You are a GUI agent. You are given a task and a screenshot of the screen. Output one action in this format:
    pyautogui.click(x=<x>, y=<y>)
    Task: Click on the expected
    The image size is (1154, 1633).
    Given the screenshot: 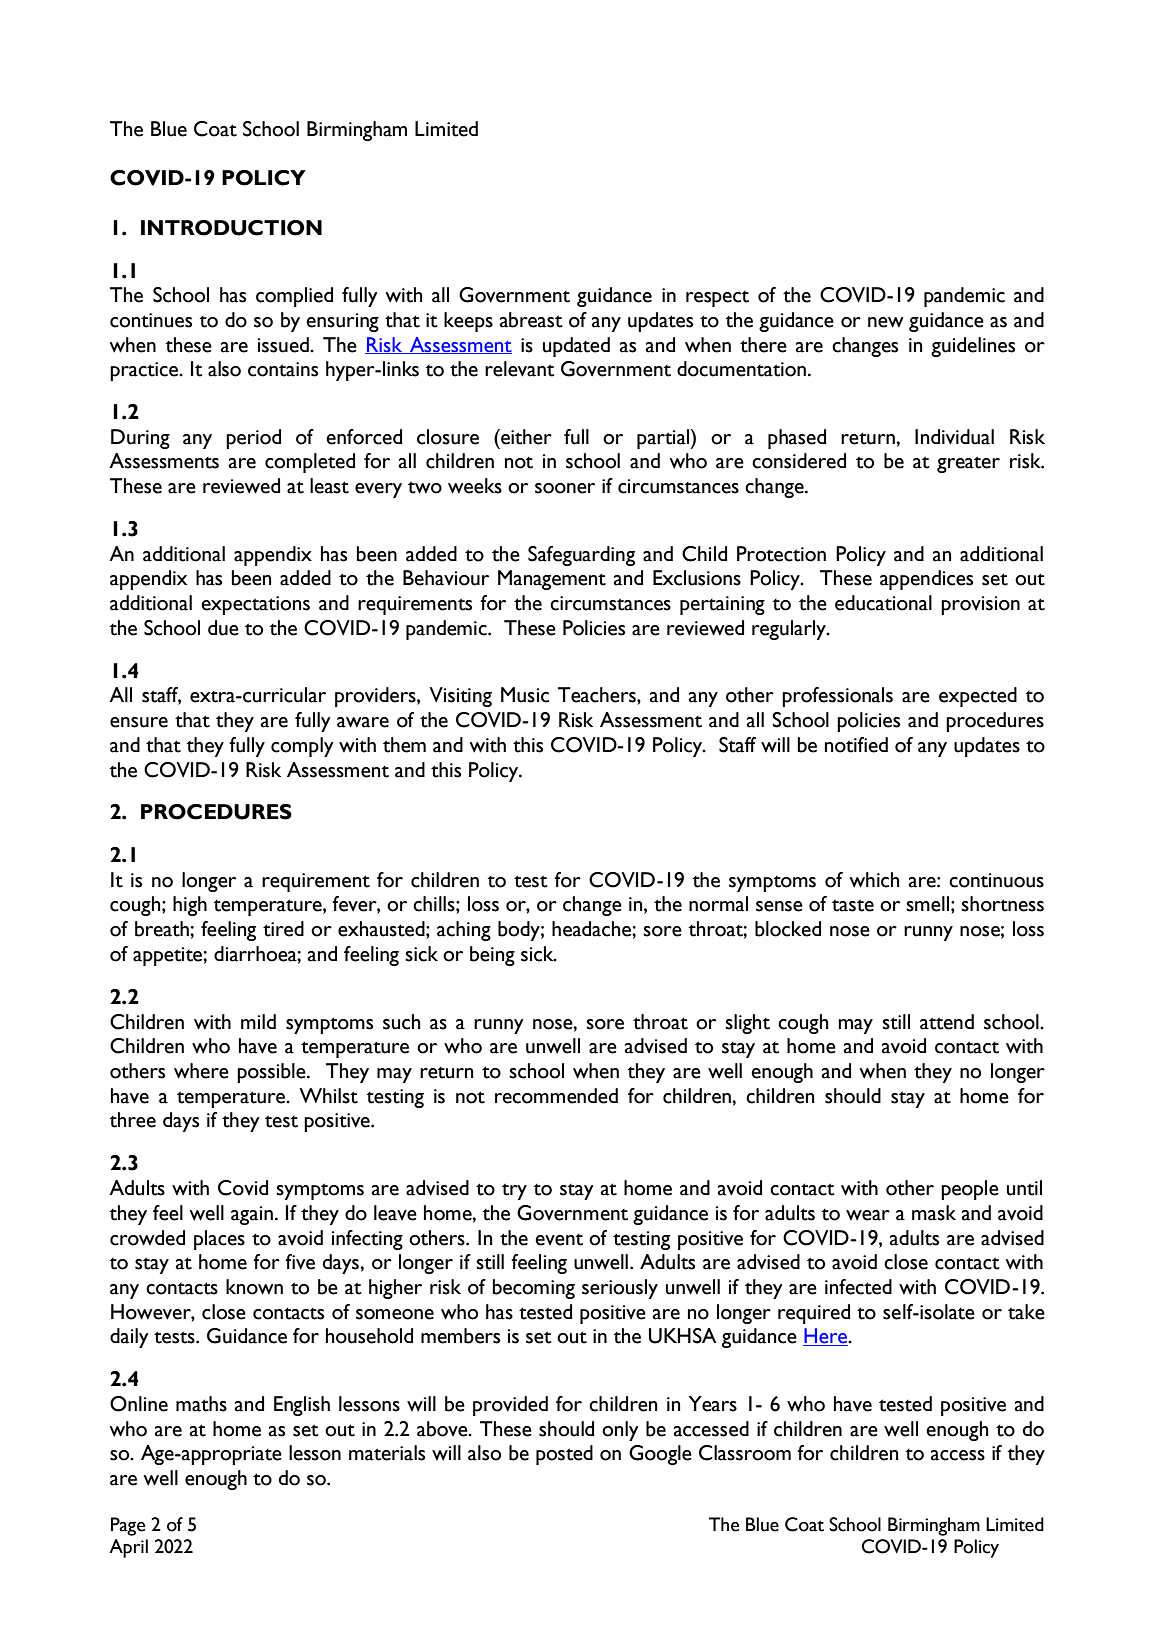 What is the action you would take?
    pyautogui.click(x=978, y=697)
